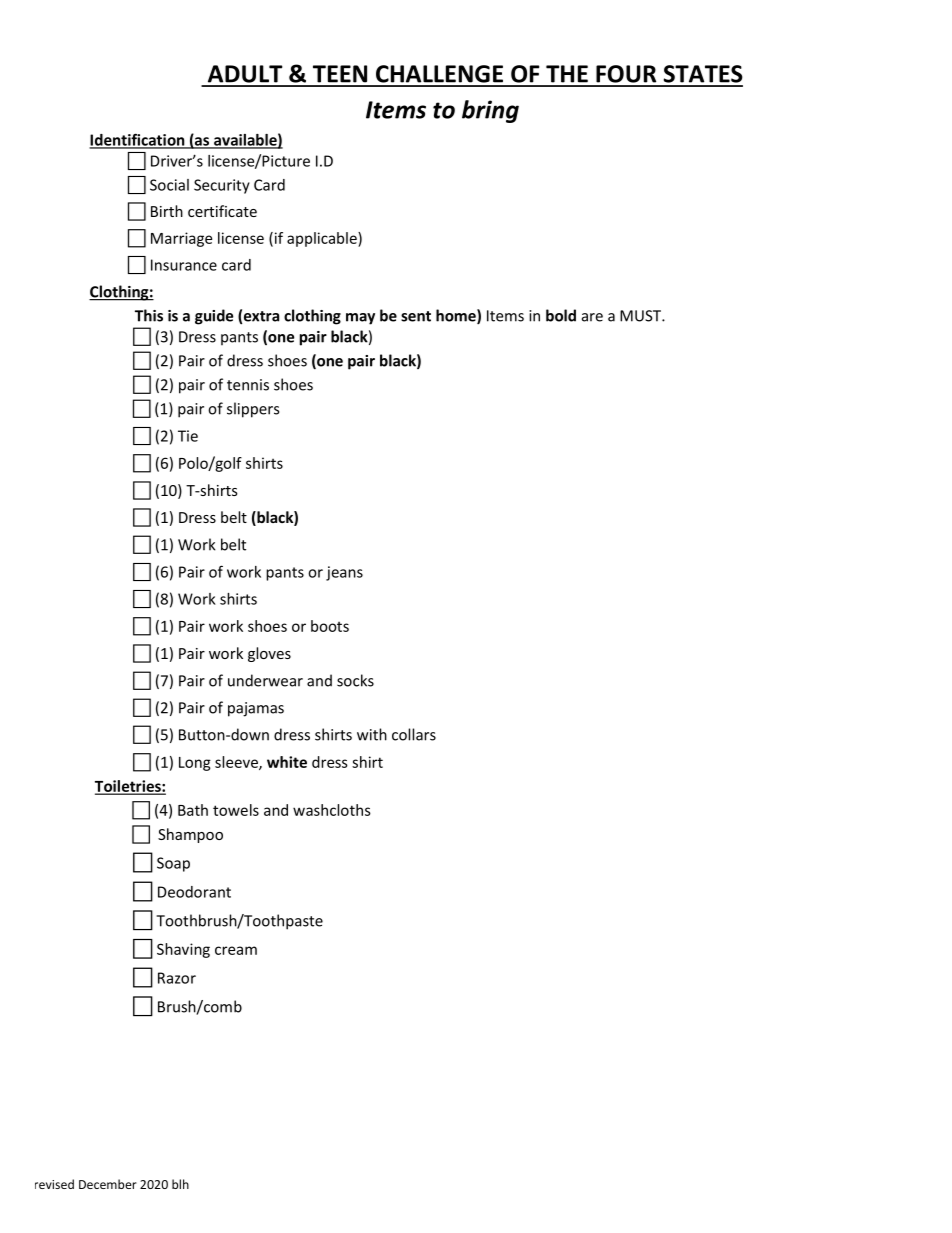  I want to click on Tie, so click(188, 436).
